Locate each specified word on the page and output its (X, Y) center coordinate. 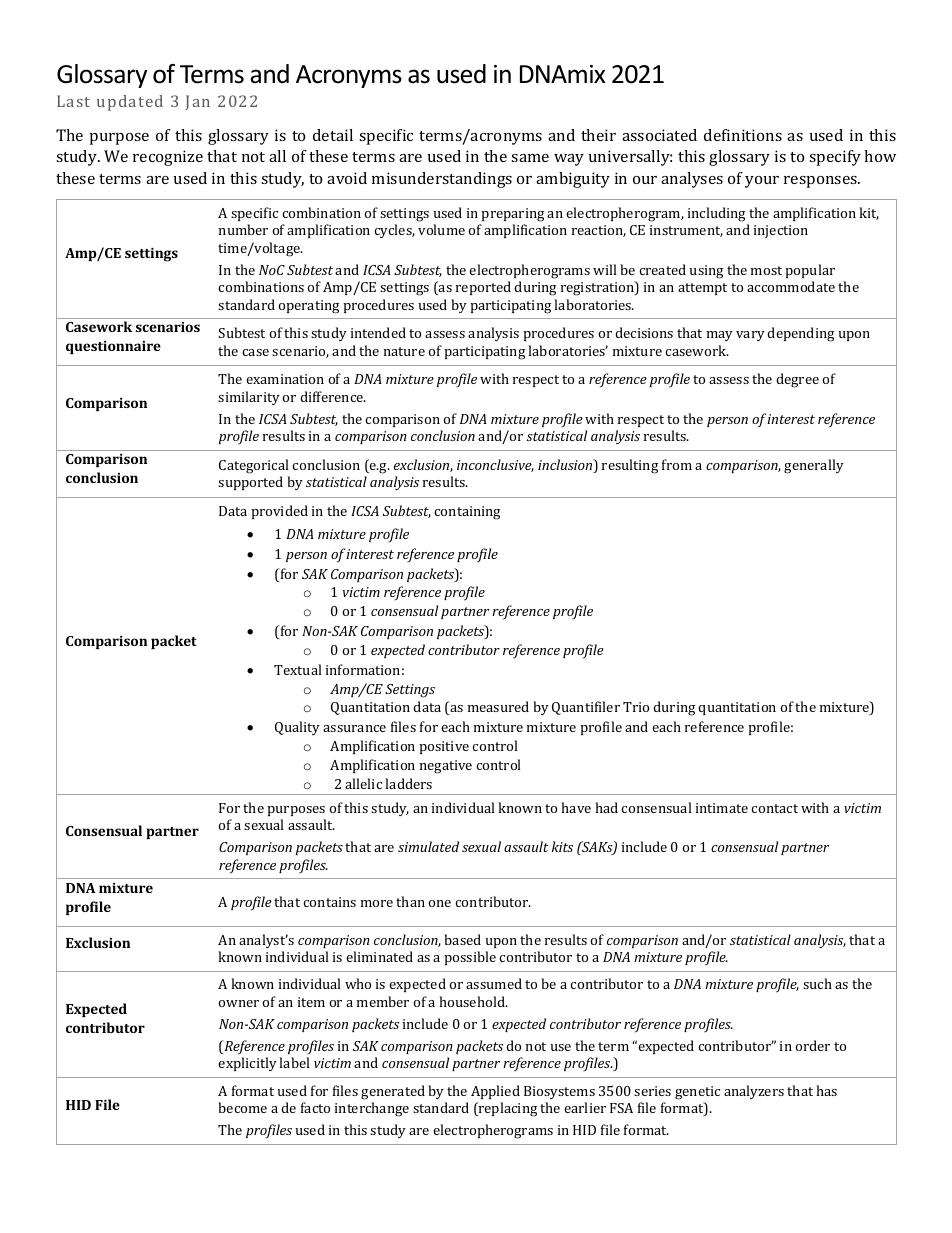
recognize (168, 158)
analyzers (754, 1092)
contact (774, 808)
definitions (743, 135)
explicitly (247, 1064)
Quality (297, 728)
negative (446, 767)
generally (814, 466)
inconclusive (495, 465)
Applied (495, 1092)
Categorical (254, 466)
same (530, 158)
